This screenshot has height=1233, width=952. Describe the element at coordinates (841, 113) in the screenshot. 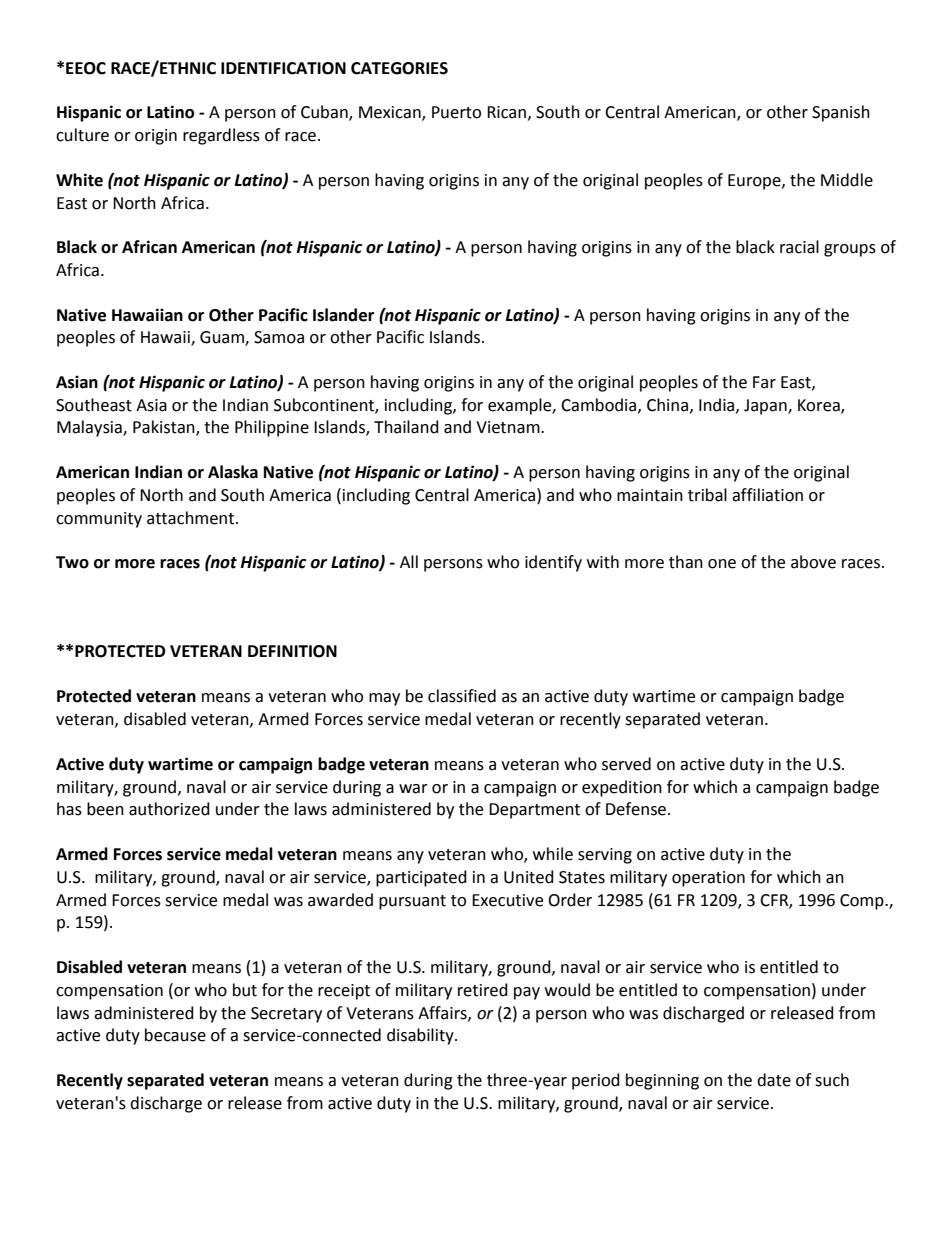

I see `Spanish` at that location.
